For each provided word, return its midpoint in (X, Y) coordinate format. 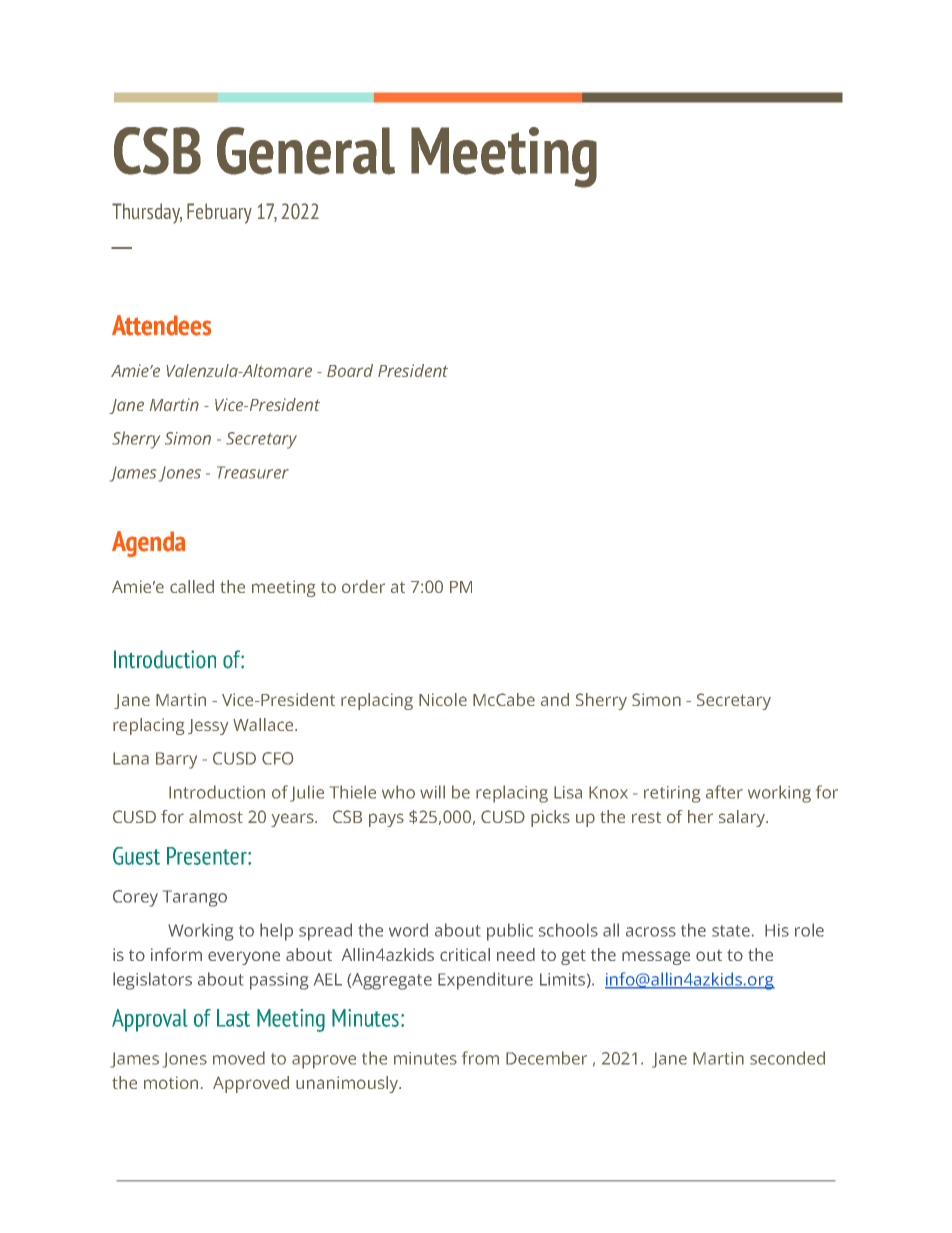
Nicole (443, 699)
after (724, 792)
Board (350, 370)
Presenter (208, 856)
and (555, 699)
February (219, 213)
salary (743, 818)
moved (239, 1058)
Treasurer (253, 472)
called (192, 586)
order (363, 586)
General (306, 151)
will (432, 792)
